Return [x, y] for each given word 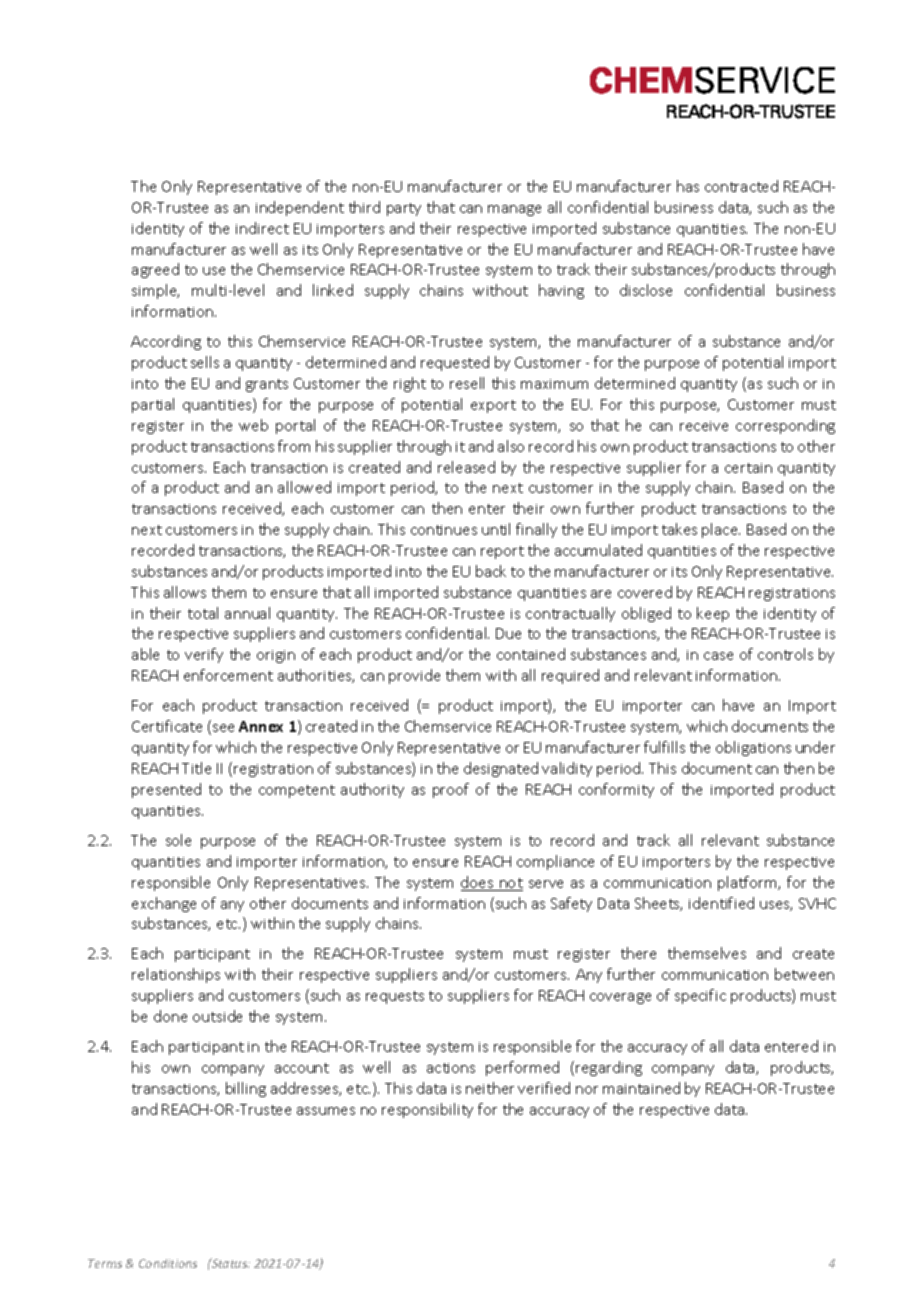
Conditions [168, 1263]
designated [501, 769]
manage [514, 210]
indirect [262, 228]
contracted [741, 186]
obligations [753, 748]
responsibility [427, 1110]
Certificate [167, 726]
